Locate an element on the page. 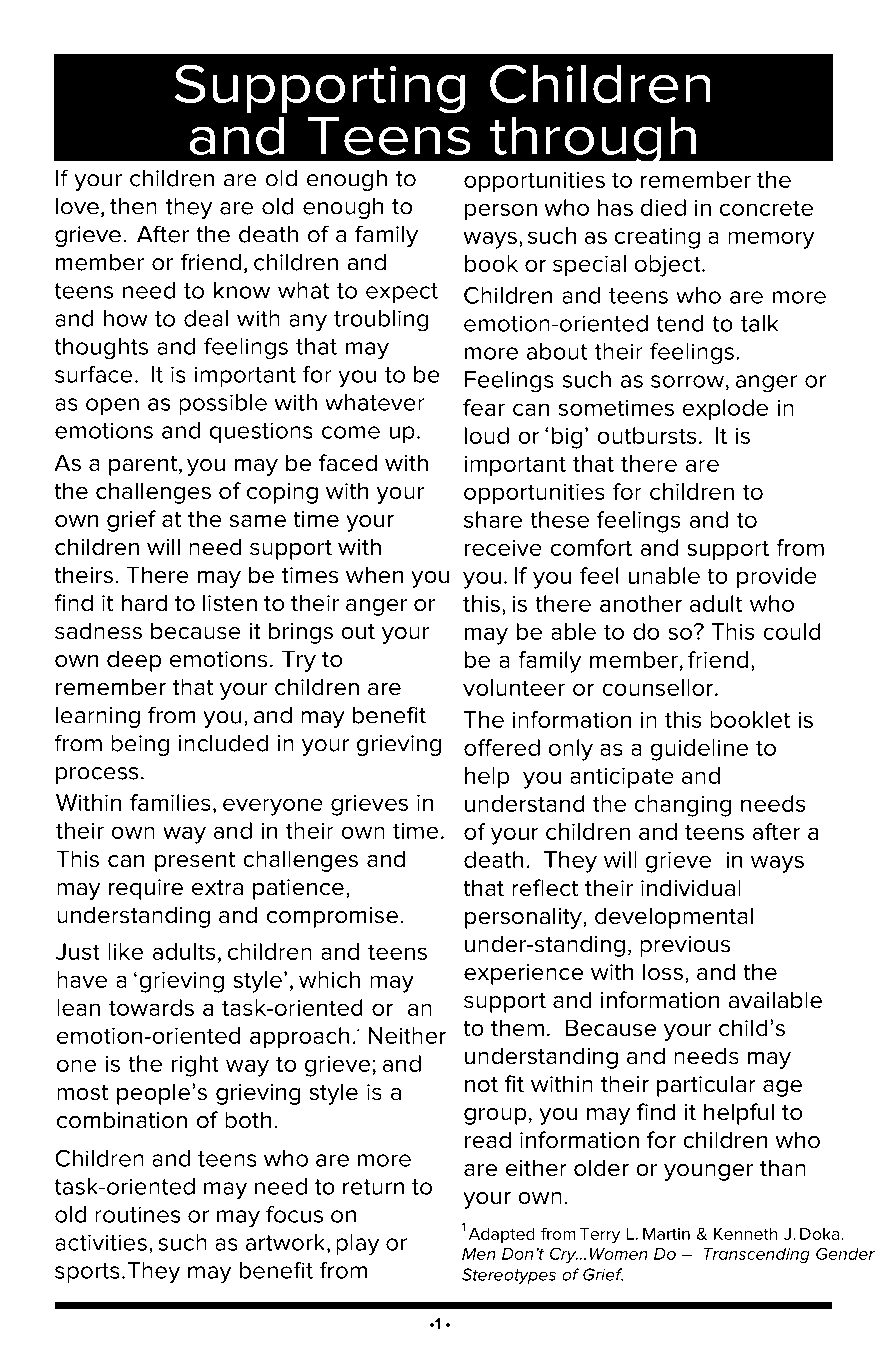 This document has height=1372, width=887. towards is located at coordinates (151, 1007).
